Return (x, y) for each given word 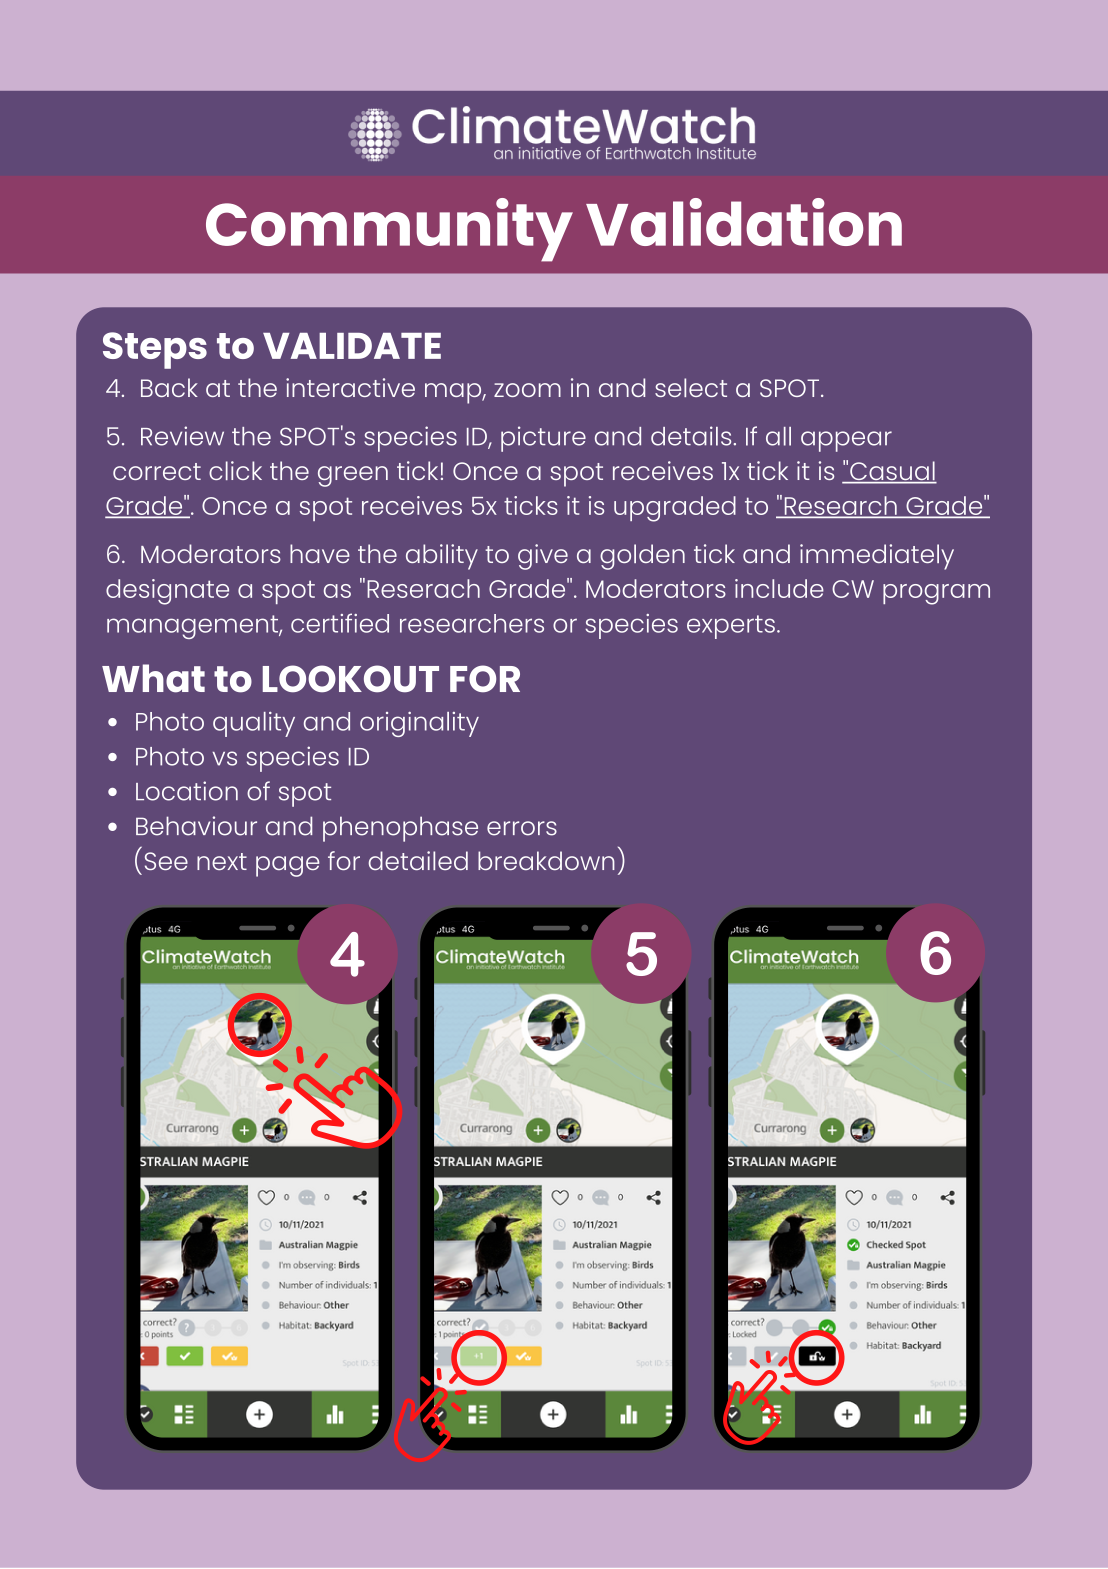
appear (846, 441)
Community (389, 230)
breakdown (546, 860)
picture (543, 439)
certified (340, 623)
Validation (744, 222)
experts (731, 627)
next (222, 861)
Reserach (423, 588)
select (691, 387)
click (235, 470)
